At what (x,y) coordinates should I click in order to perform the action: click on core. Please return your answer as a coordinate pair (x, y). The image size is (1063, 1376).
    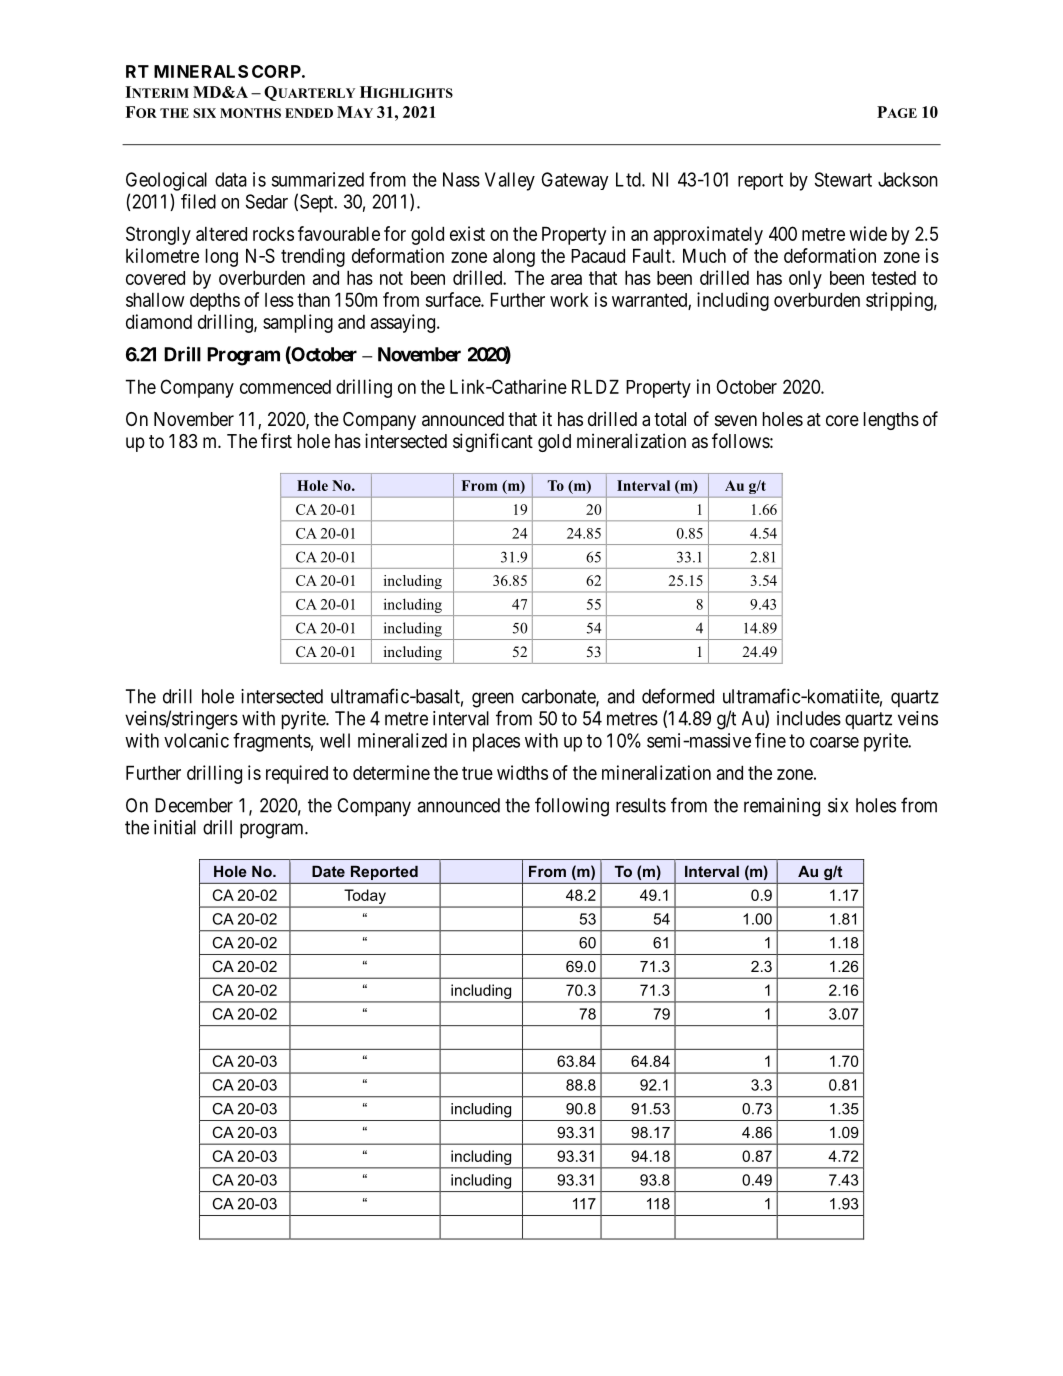
    Looking at the image, I should click on (842, 420).
